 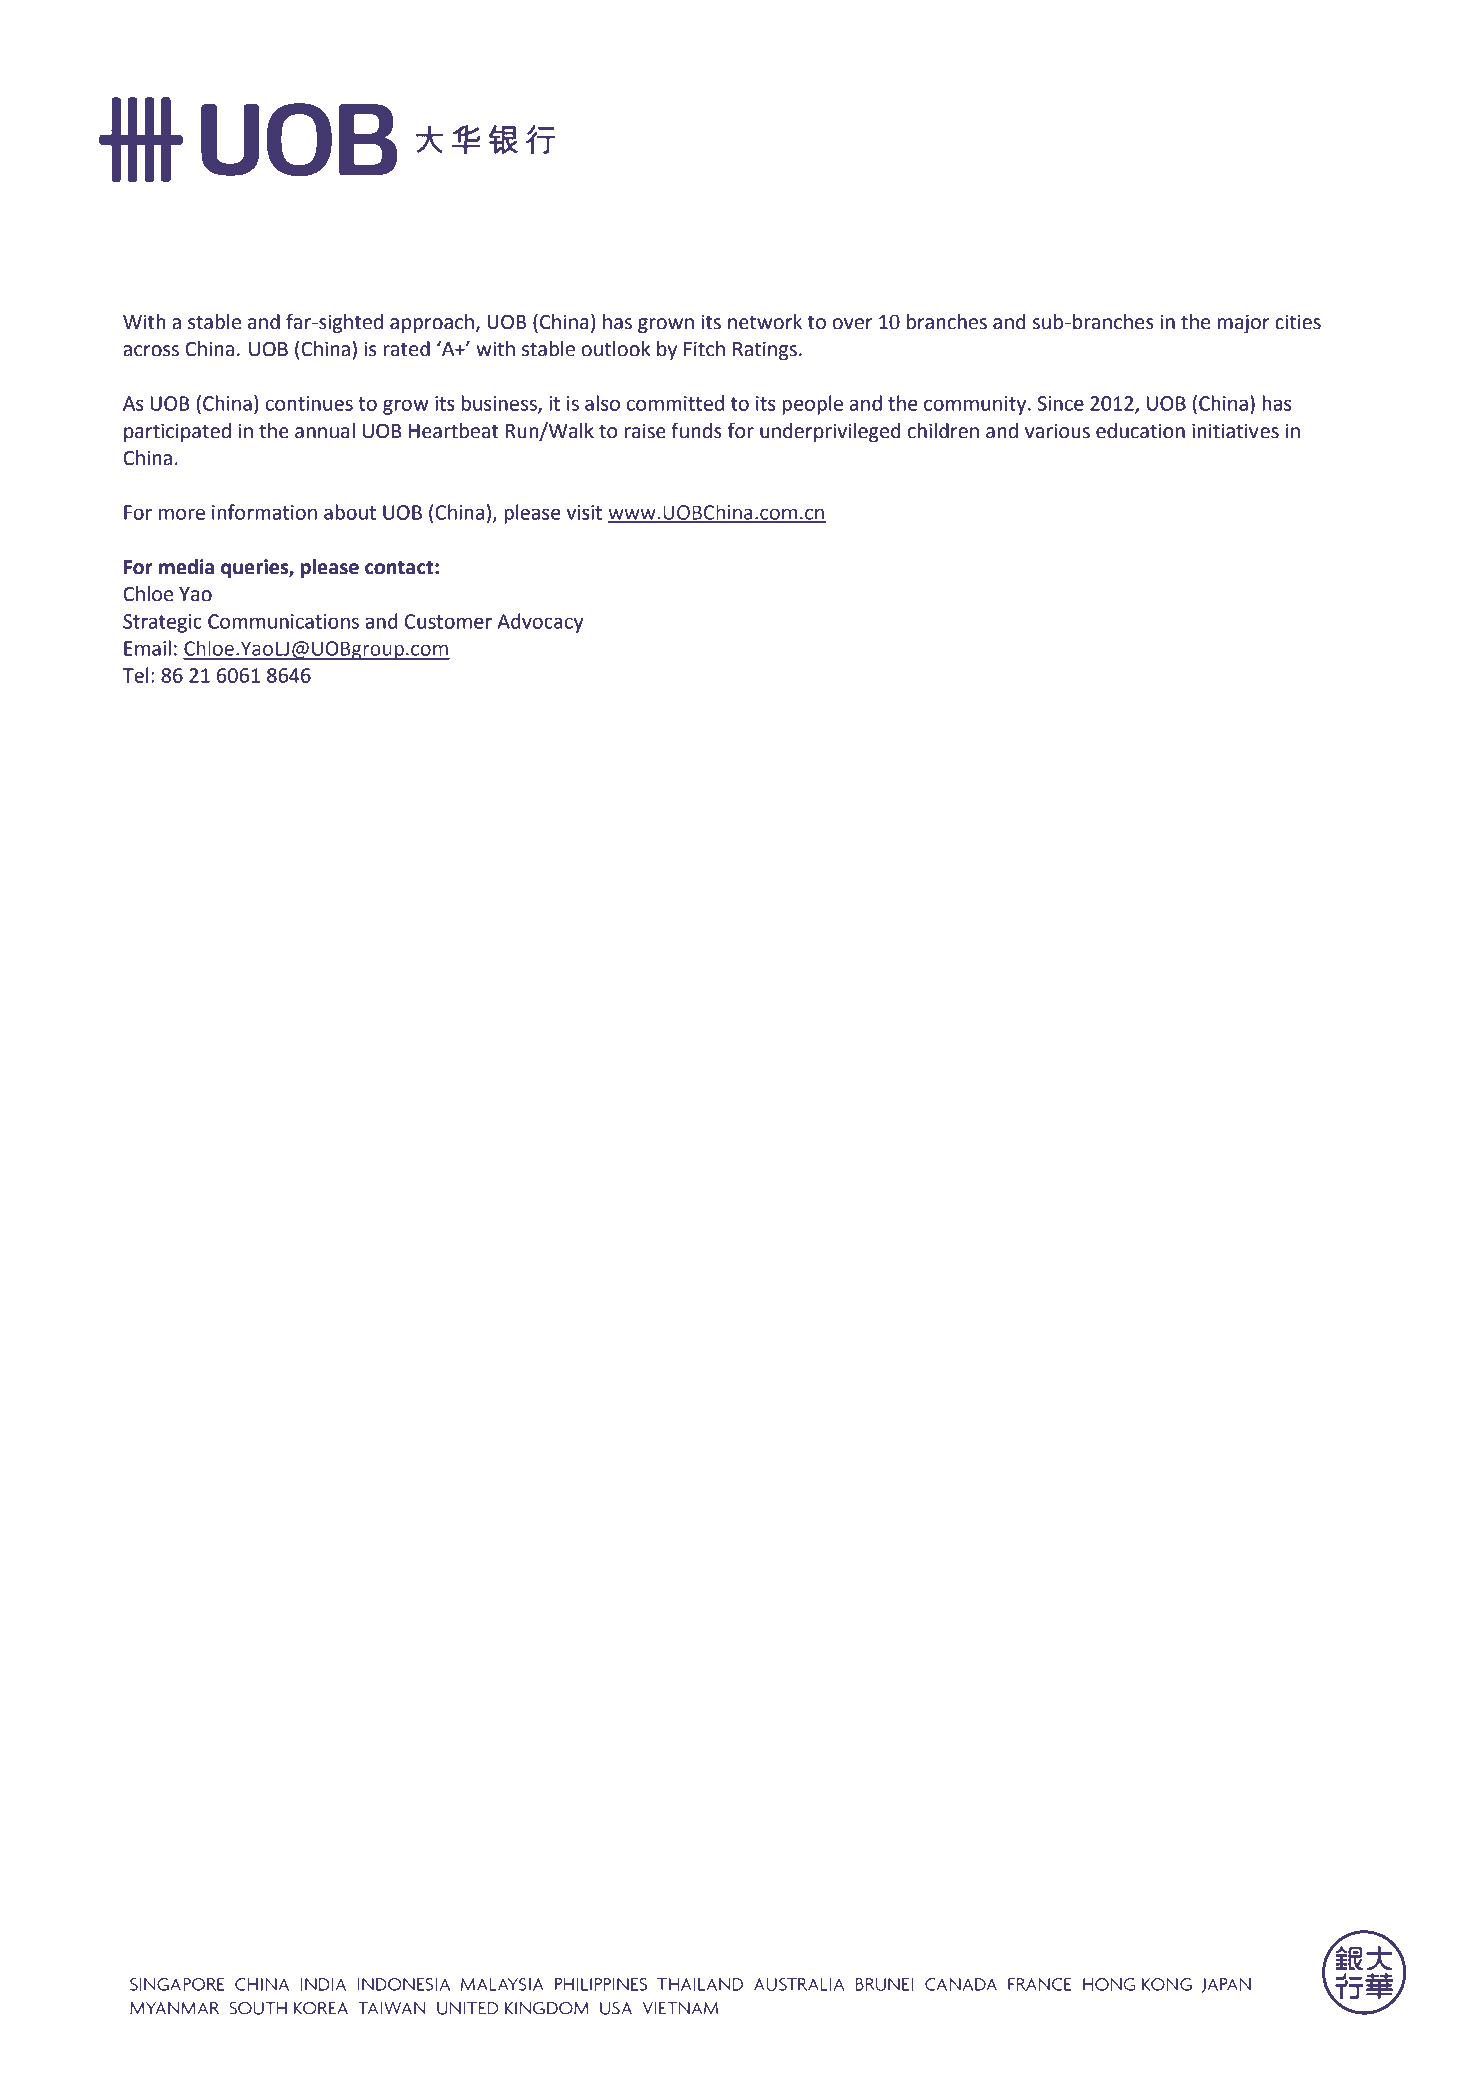 What do you see at coordinates (448, 621) in the screenshot?
I see `Customer` at bounding box center [448, 621].
